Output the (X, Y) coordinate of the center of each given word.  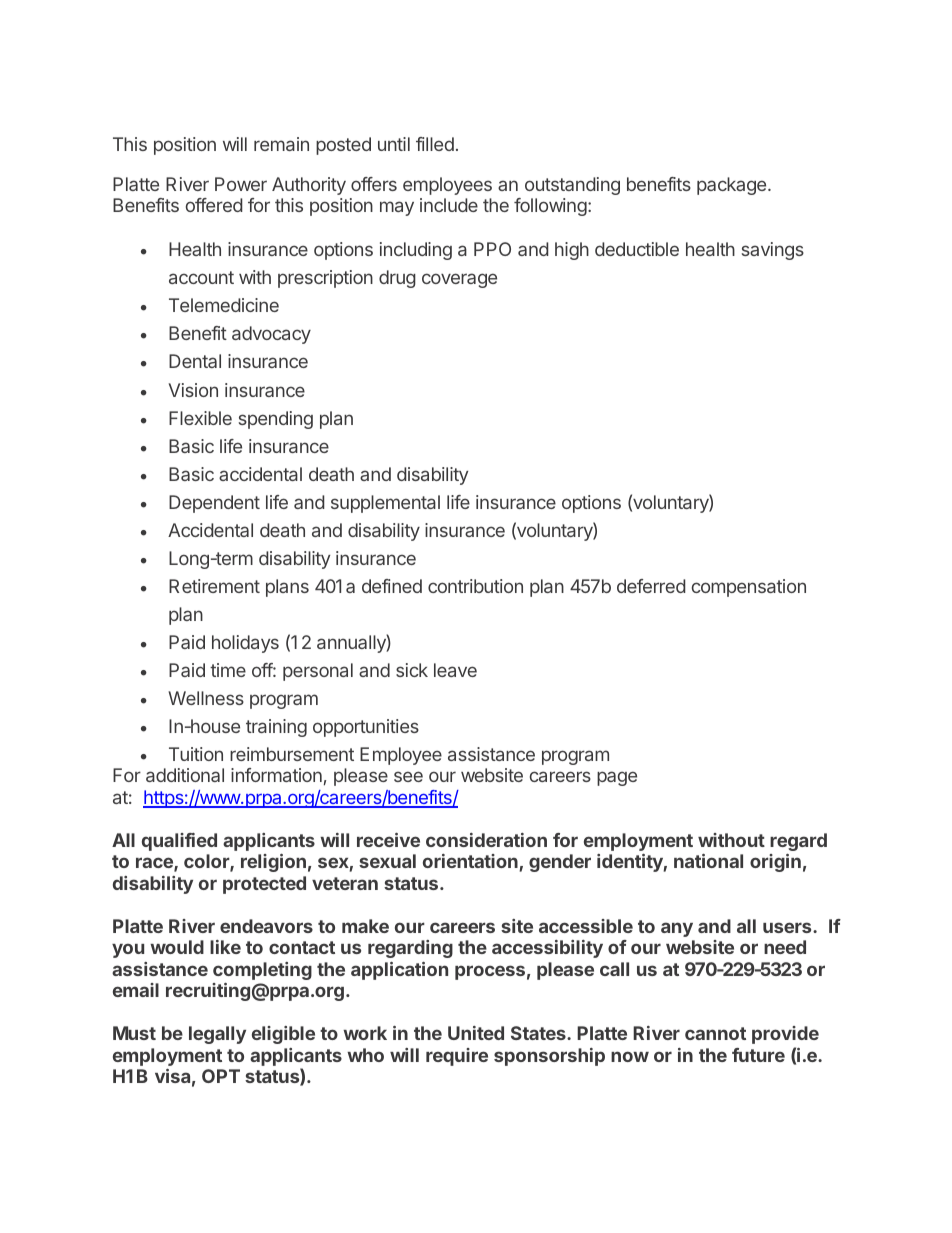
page (617, 778)
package (733, 186)
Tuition (196, 754)
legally (217, 1035)
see (408, 776)
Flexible (200, 418)
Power (241, 184)
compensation (749, 588)
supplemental (385, 504)
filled (435, 144)
